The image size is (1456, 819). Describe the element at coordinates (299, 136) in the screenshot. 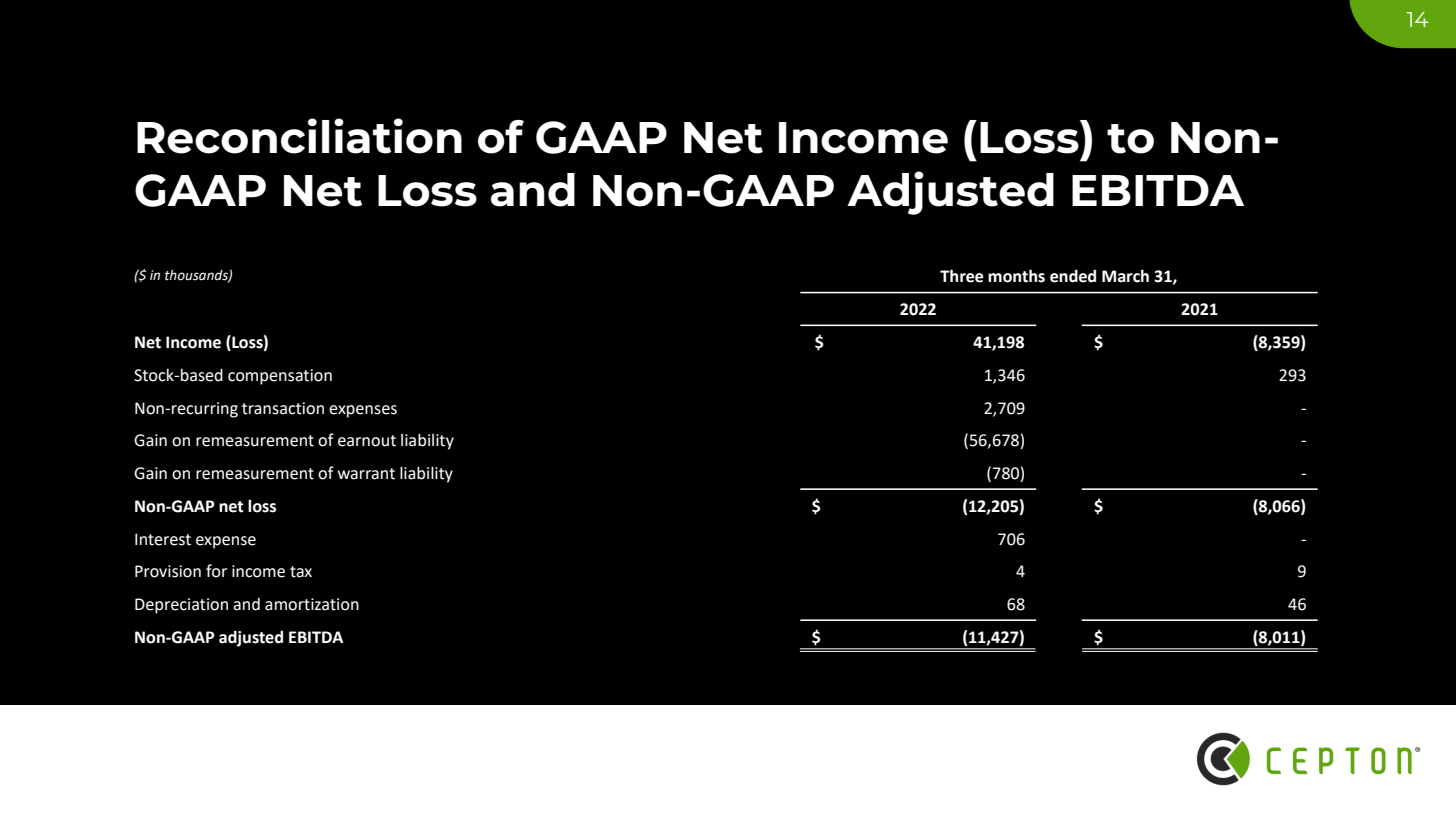

I see `Reconciliation` at that location.
